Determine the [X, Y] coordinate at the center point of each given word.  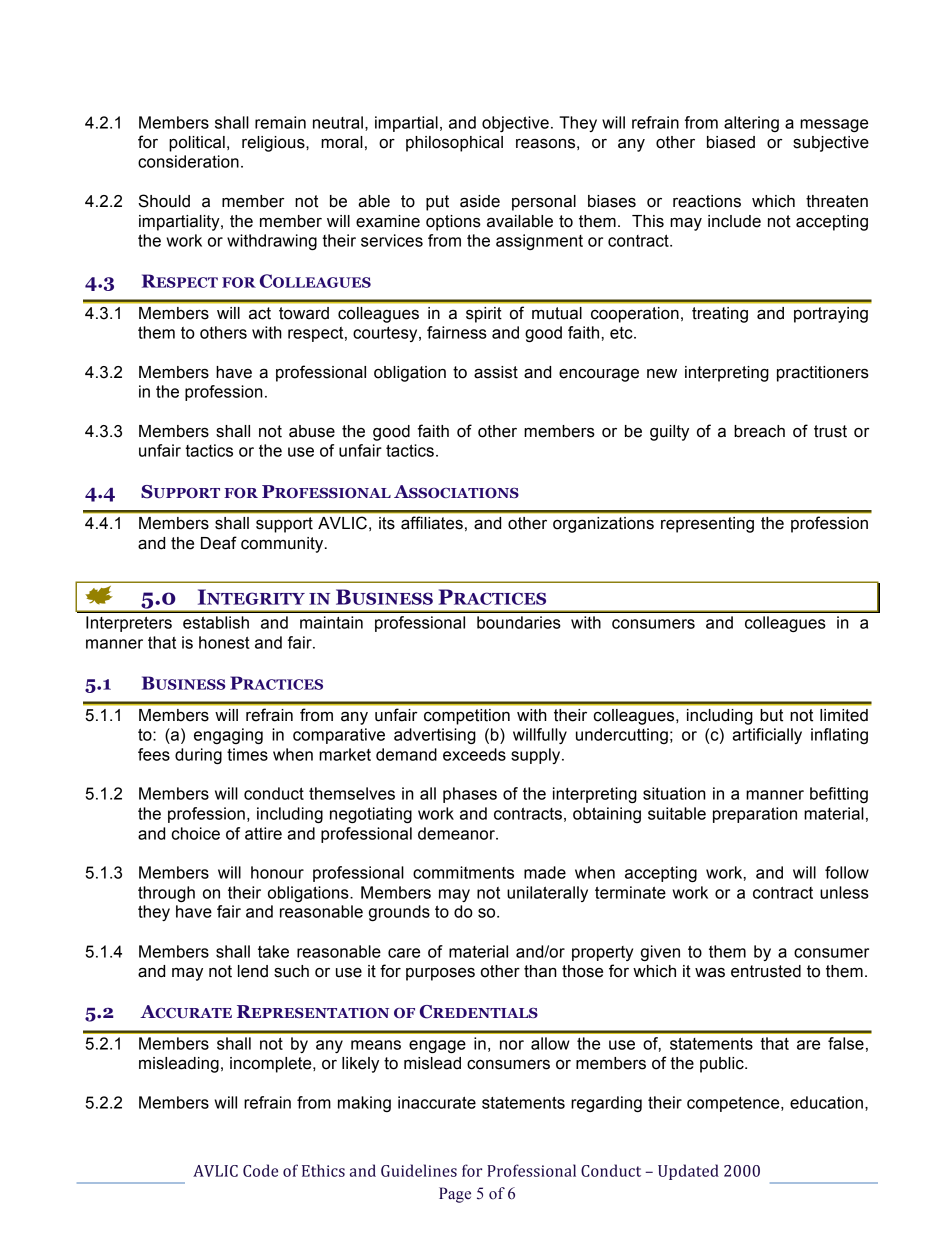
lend [253, 971]
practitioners [823, 374]
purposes [440, 974]
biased [731, 142]
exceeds [474, 754]
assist [496, 372]
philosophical [454, 144]
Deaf [219, 543]
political [197, 144]
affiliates [432, 522]
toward [304, 313]
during [198, 756]
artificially [767, 736]
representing [707, 525]
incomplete [272, 1065]
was [710, 972]
